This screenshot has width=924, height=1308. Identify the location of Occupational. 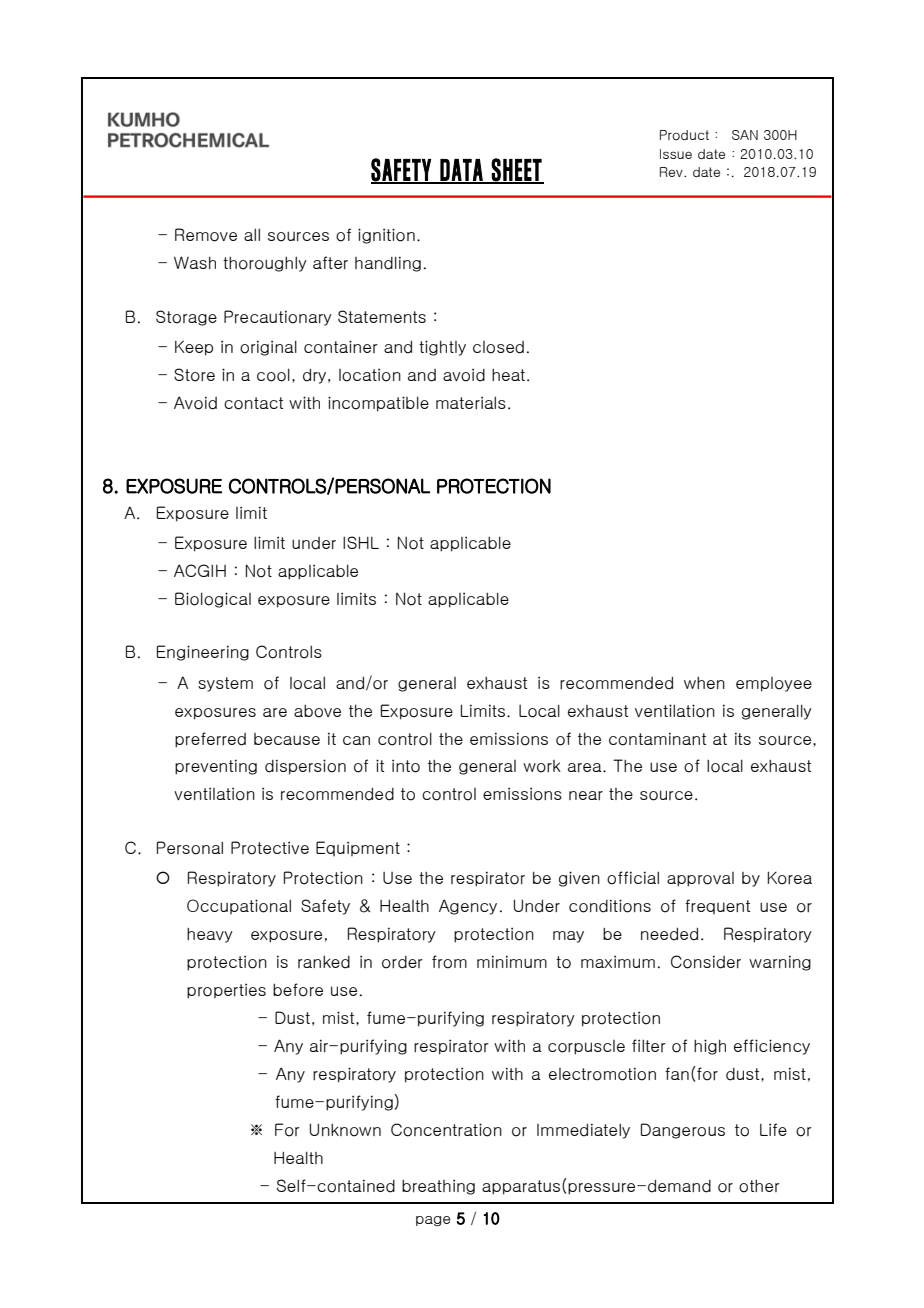
(239, 906).
